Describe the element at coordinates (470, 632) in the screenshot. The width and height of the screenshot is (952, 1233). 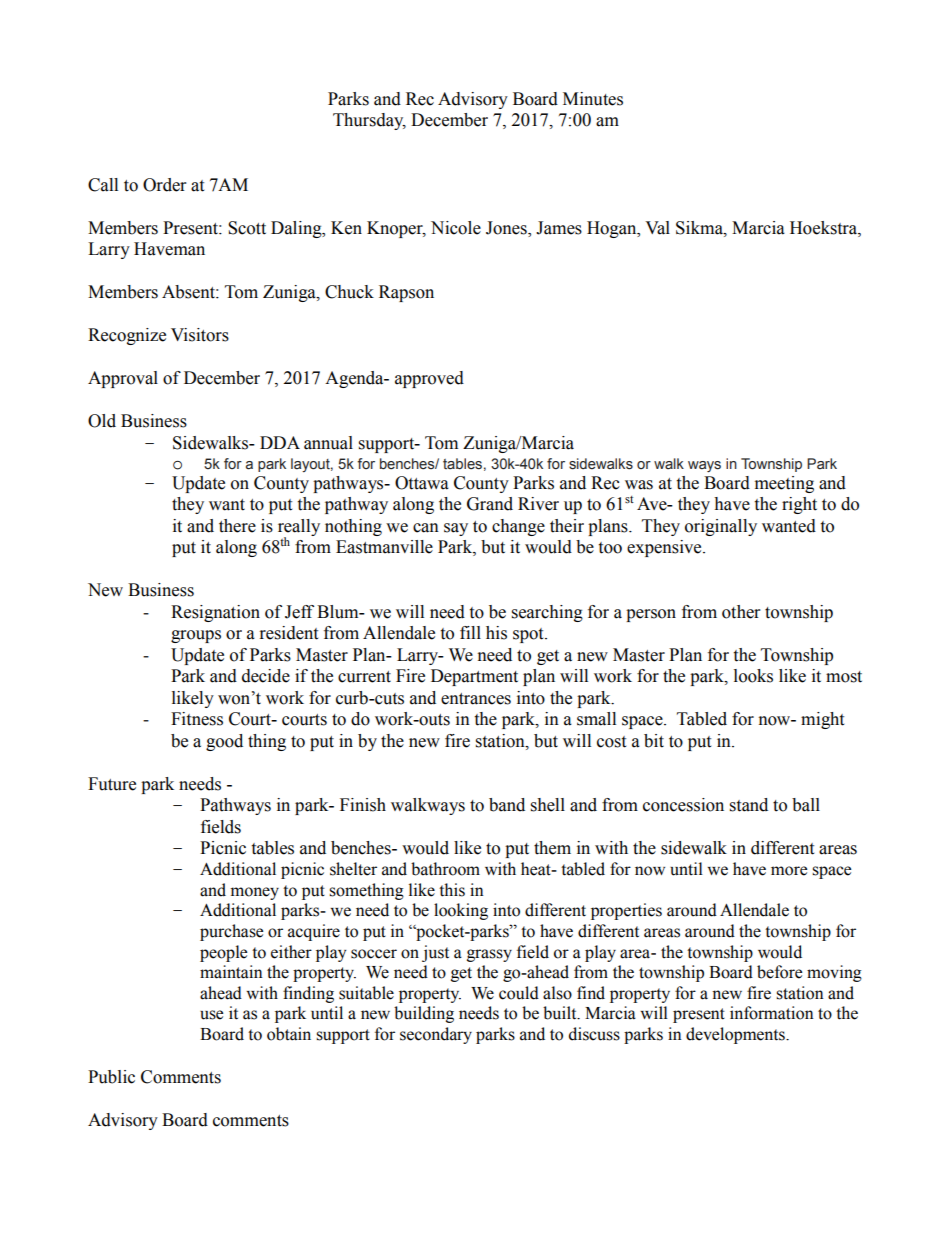
I see `fill` at that location.
